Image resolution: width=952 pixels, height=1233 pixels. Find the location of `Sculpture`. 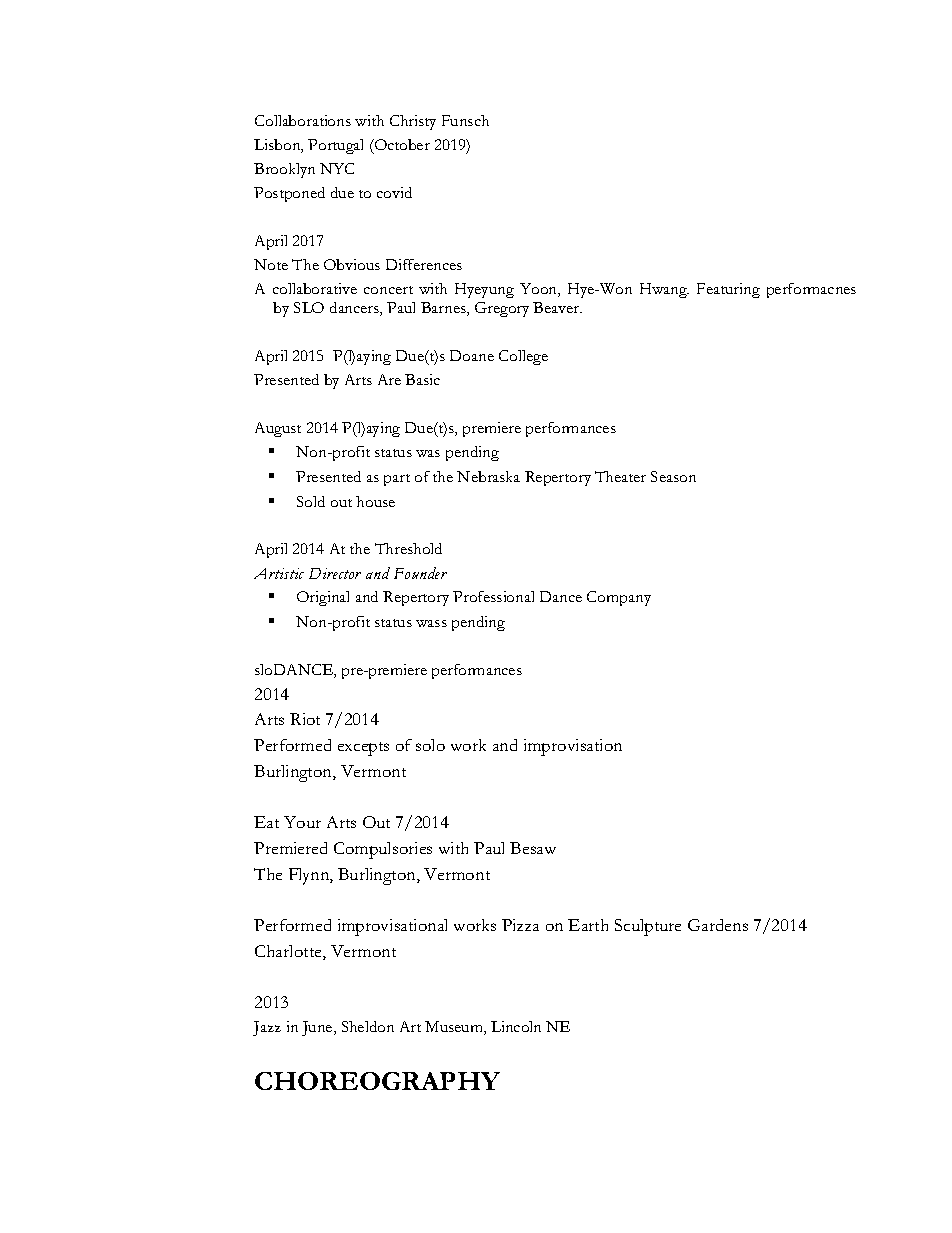

Sculpture is located at coordinates (648, 927).
